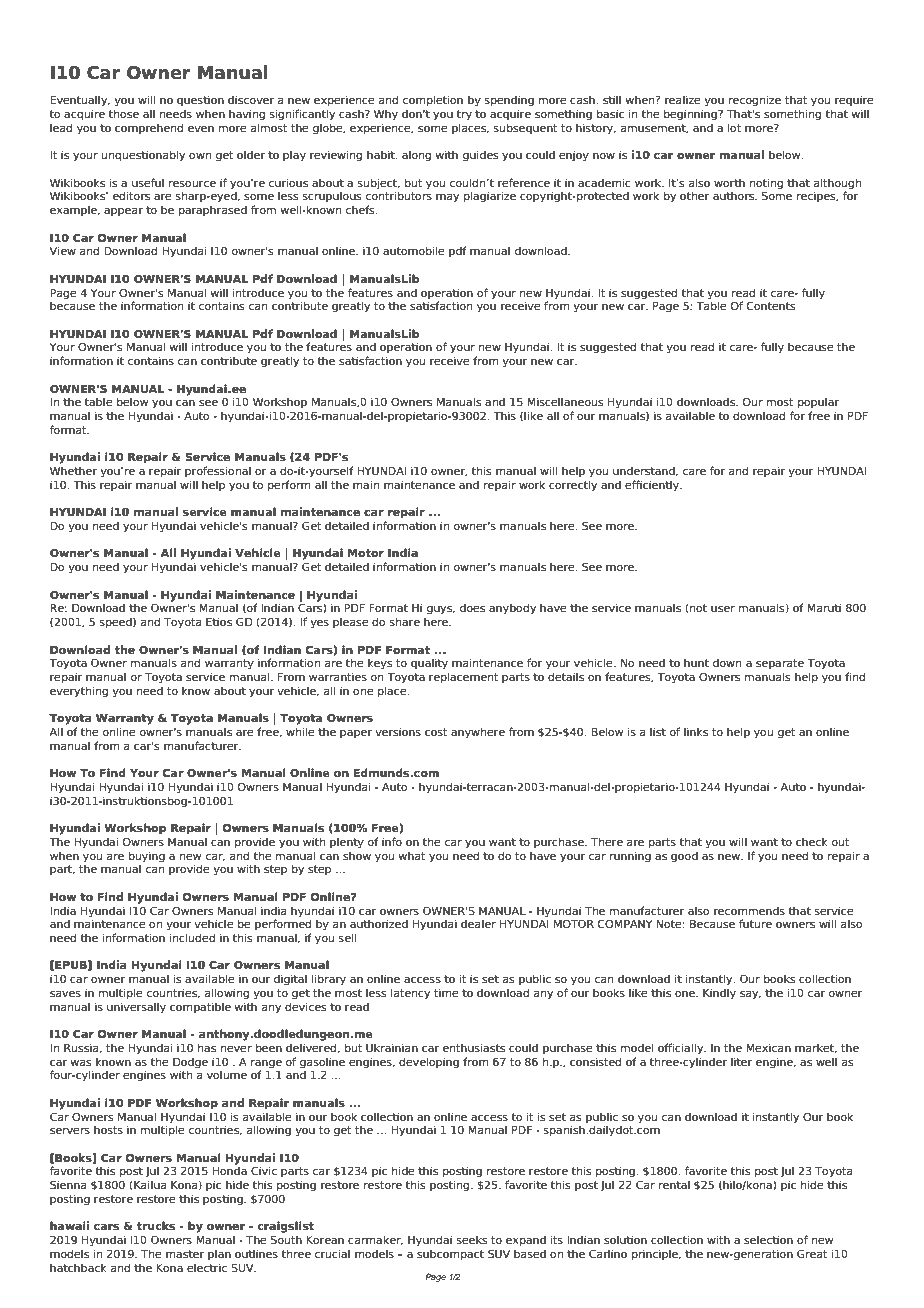  I want to click on efficiently, so click(653, 486).
